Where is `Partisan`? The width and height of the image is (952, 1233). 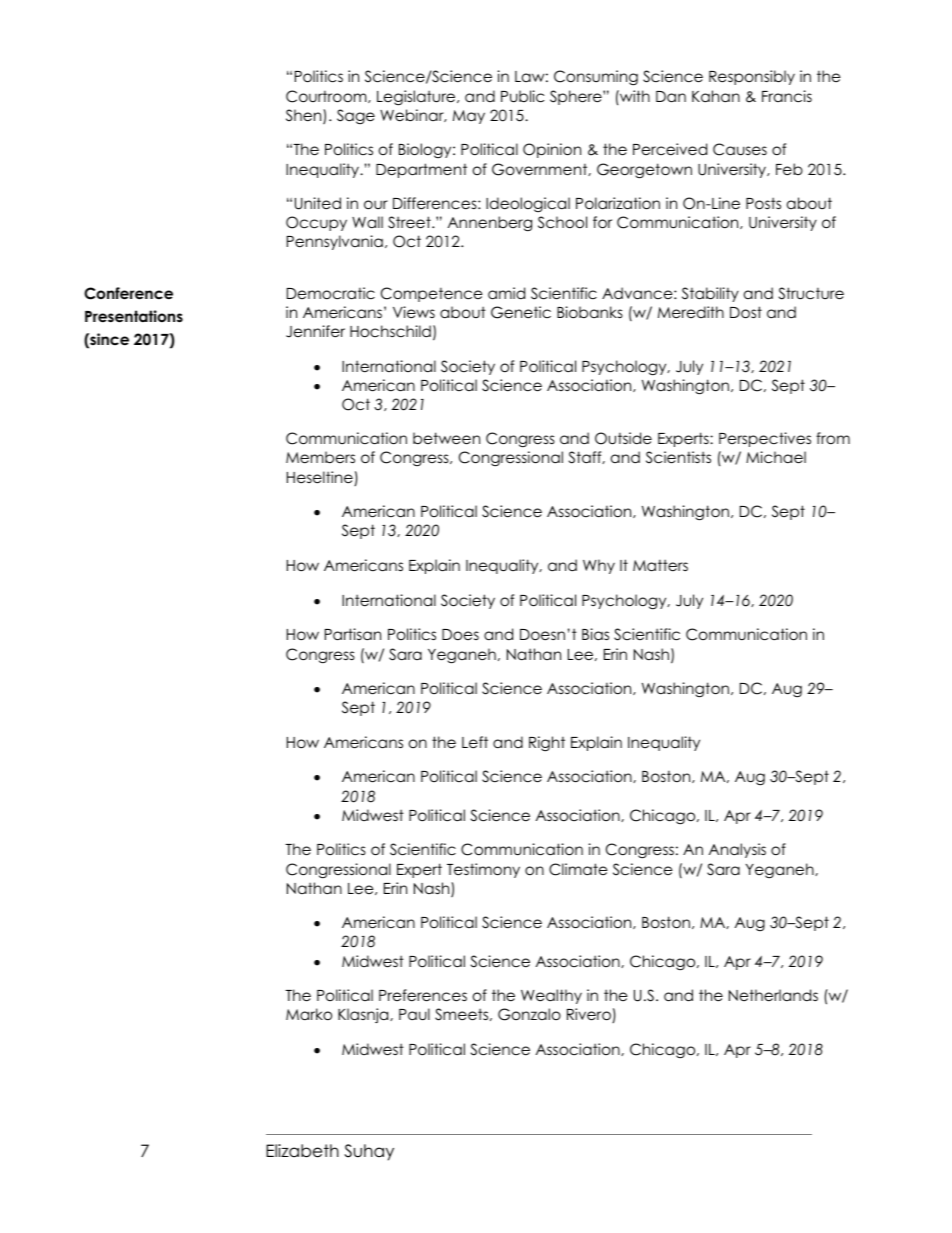
Partisan is located at coordinates (353, 634).
